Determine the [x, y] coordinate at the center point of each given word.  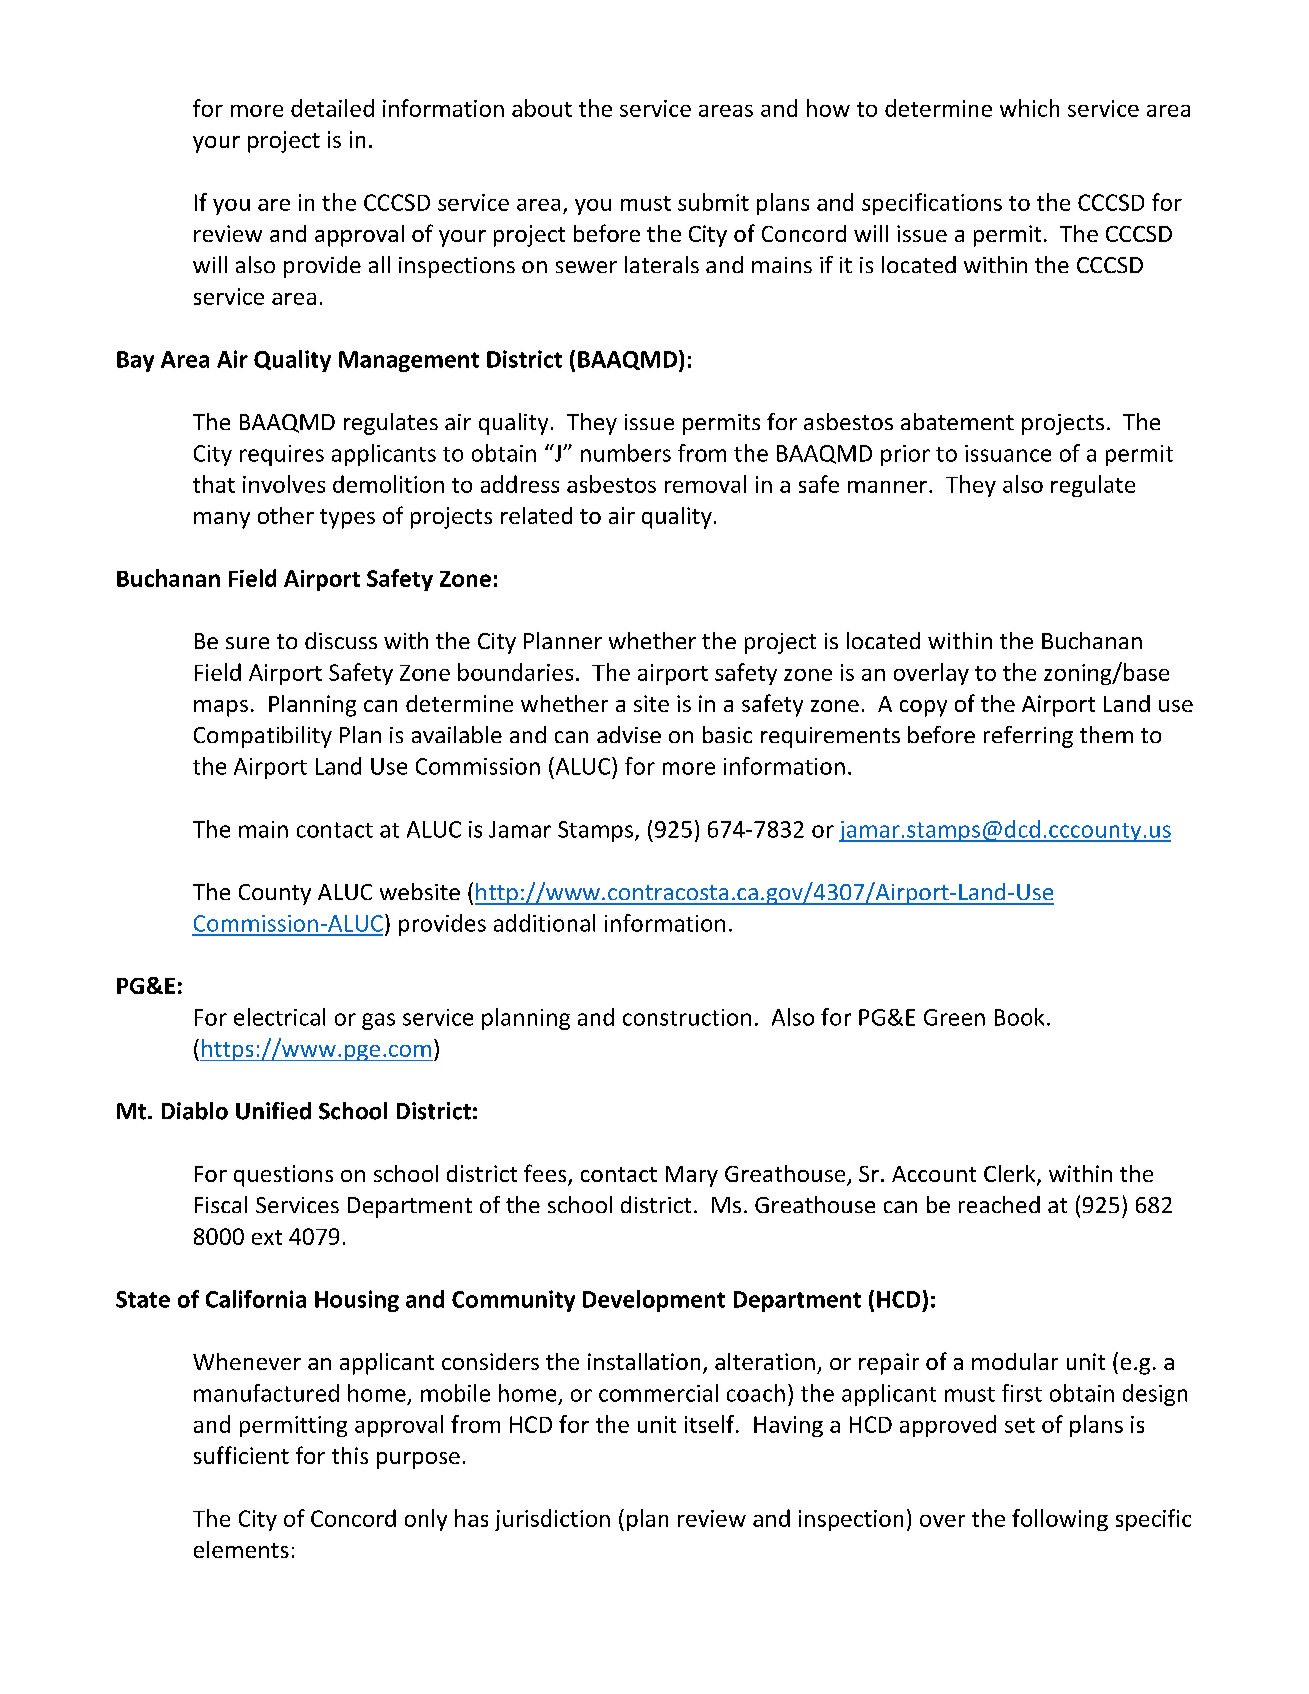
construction [687, 1017]
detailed [332, 108]
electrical [279, 1017]
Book [1019, 1017]
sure [247, 643]
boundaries [515, 672]
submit [713, 202]
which [1029, 108]
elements [241, 1549]
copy [923, 708]
